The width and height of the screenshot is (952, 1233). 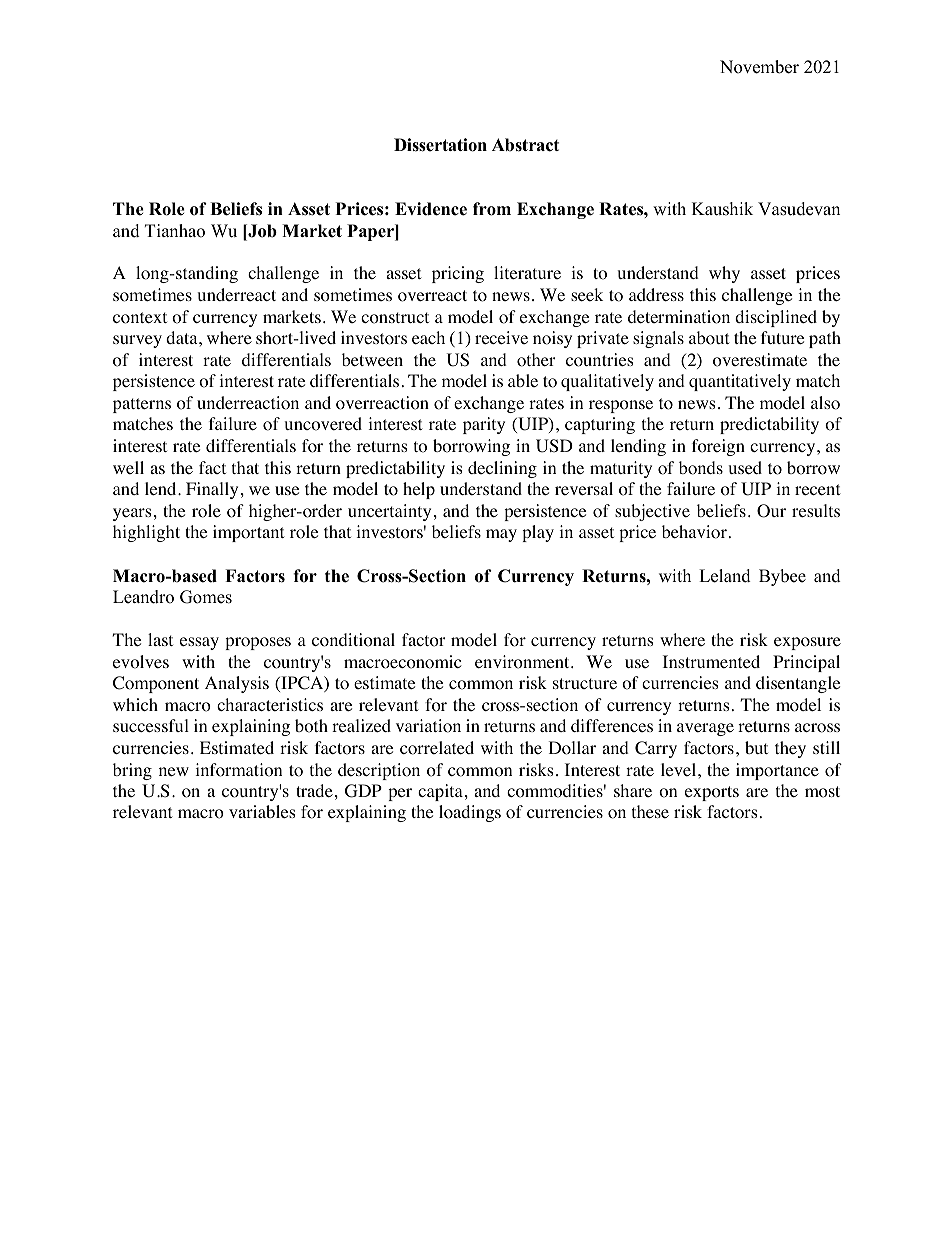 I want to click on Abstract, so click(x=525, y=145).
